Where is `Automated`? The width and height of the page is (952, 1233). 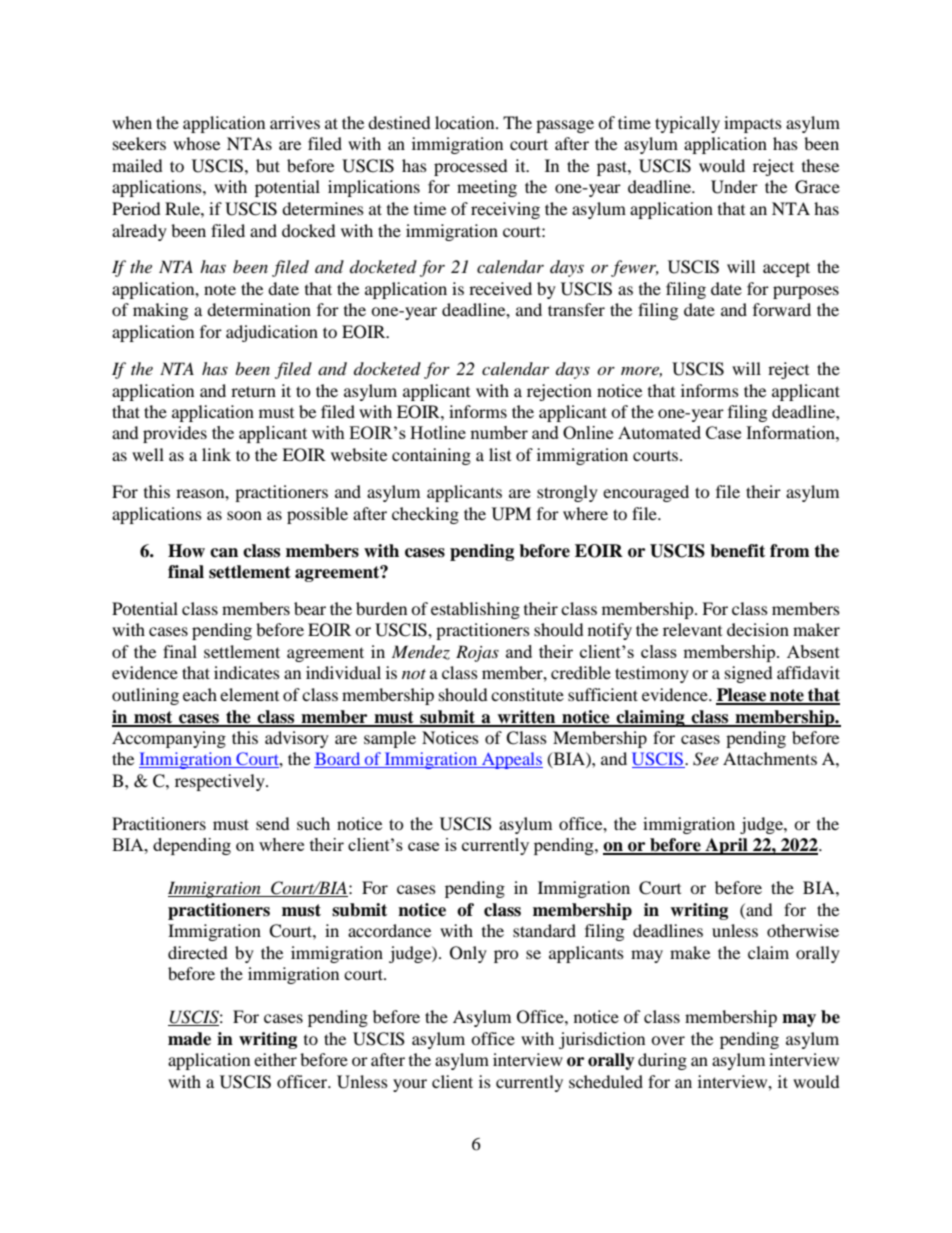 Automated is located at coordinates (659, 432).
